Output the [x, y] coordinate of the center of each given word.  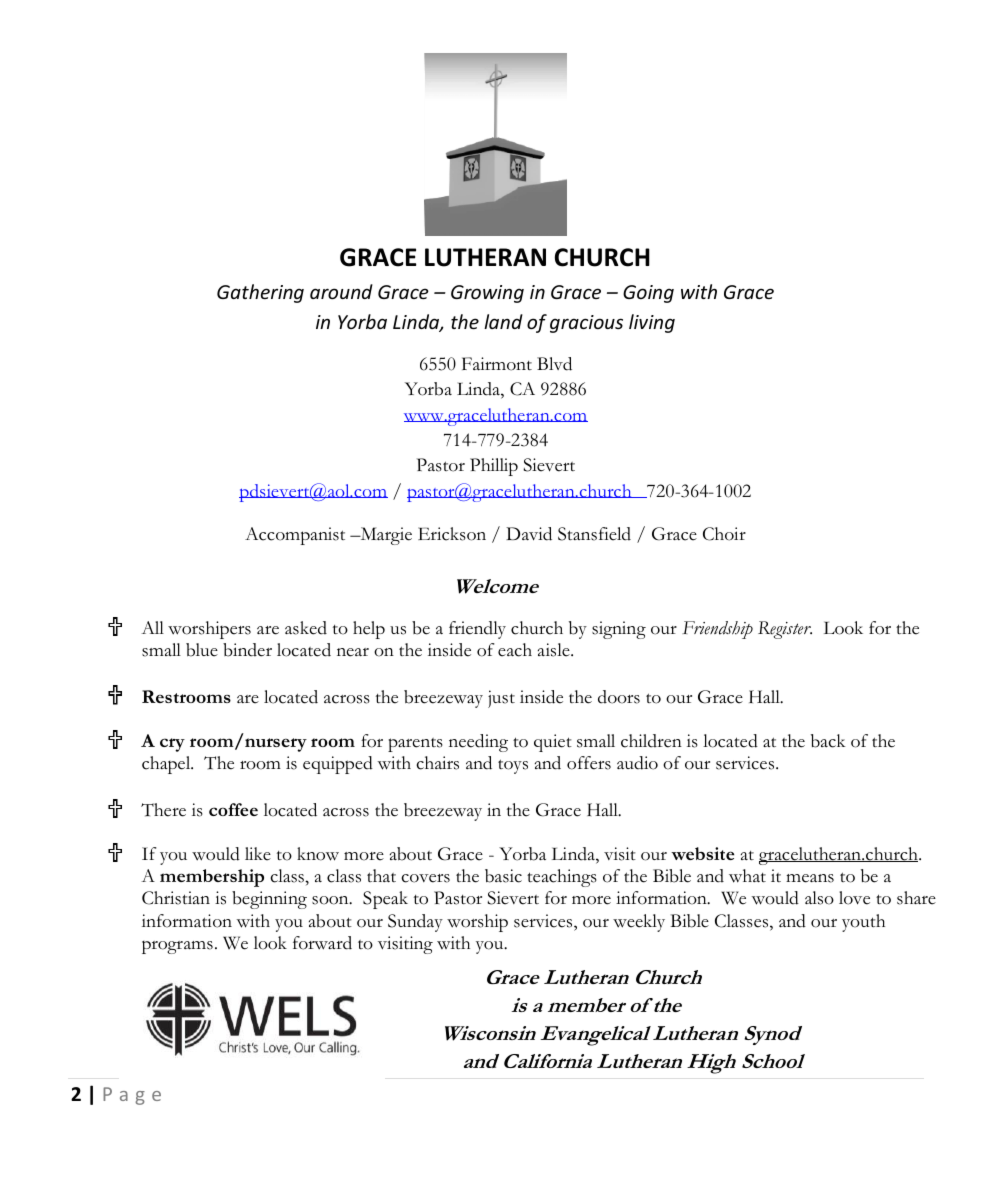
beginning [269, 900]
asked [306, 628]
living [652, 323]
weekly [639, 923]
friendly [477, 630]
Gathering [260, 293]
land [503, 321]
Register [785, 630]
